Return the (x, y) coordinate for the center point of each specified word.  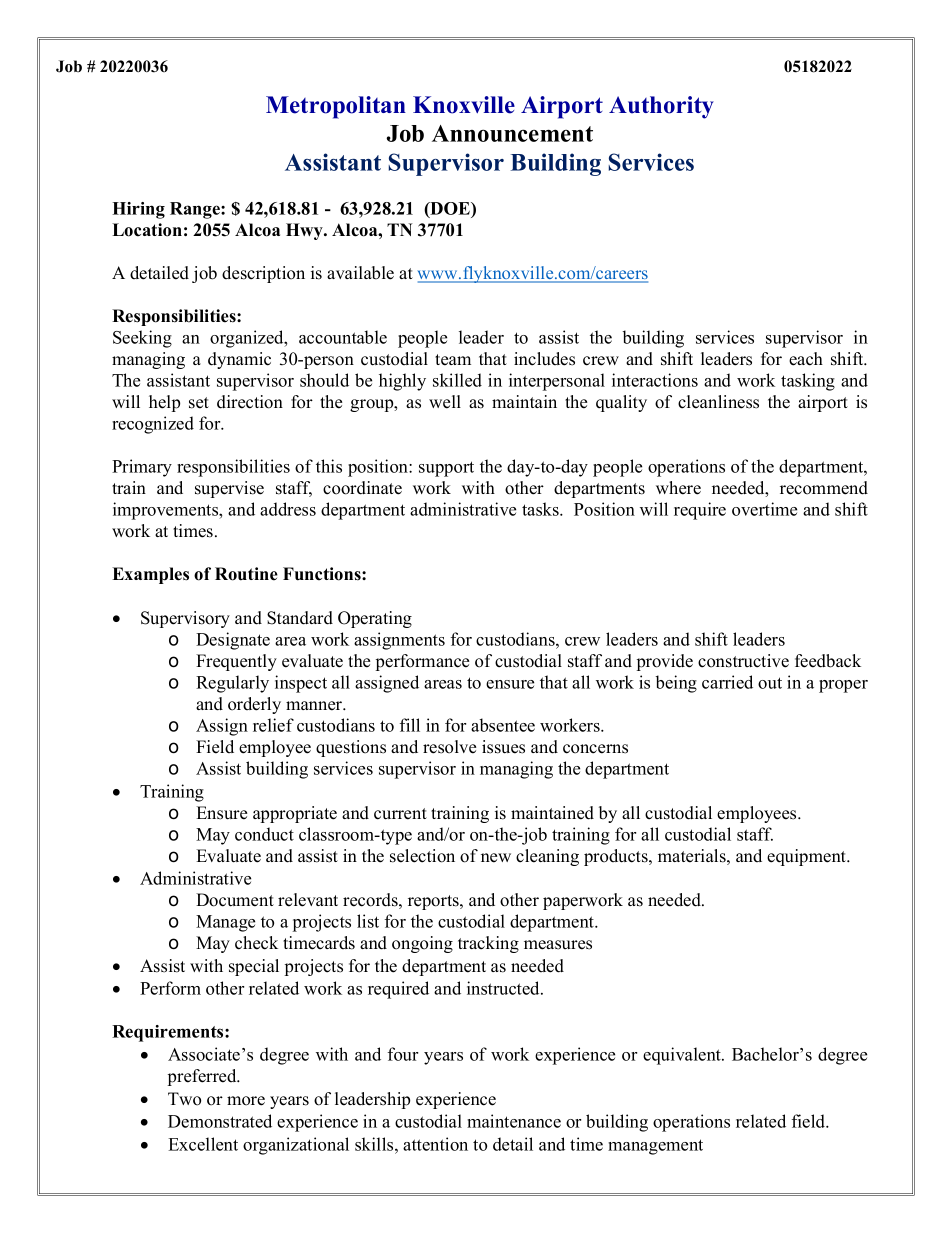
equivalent (683, 1056)
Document (235, 900)
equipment (808, 857)
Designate (233, 641)
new (496, 858)
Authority (661, 107)
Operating (375, 619)
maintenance (514, 1121)
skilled (457, 380)
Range (196, 210)
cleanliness (718, 402)
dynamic (239, 360)
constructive (743, 661)
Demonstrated (220, 1121)
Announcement (512, 133)
